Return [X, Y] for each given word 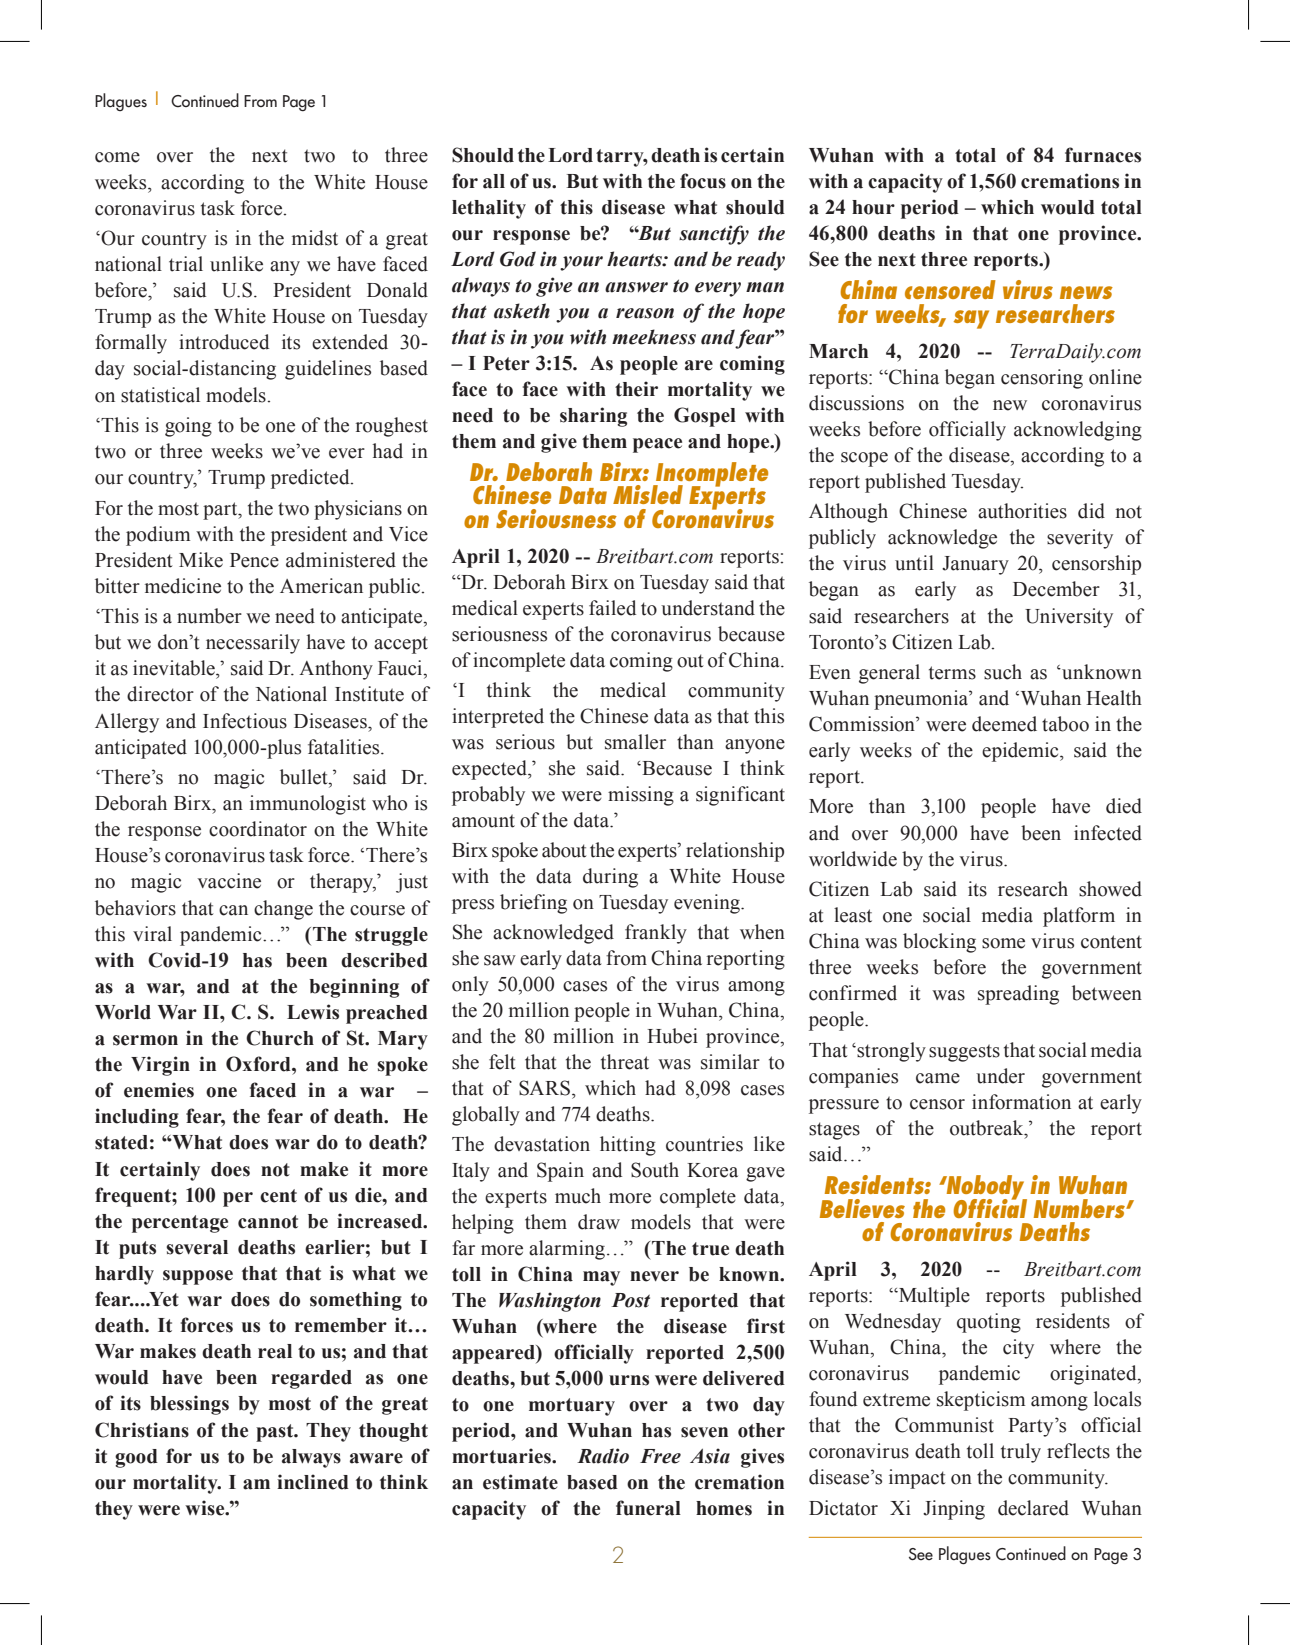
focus [703, 181]
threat [625, 1062]
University [1069, 618]
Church [280, 1038]
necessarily [253, 644]
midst [315, 238]
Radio [603, 1456]
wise [206, 1508]
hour [873, 207]
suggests [964, 1053]
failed [612, 608]
